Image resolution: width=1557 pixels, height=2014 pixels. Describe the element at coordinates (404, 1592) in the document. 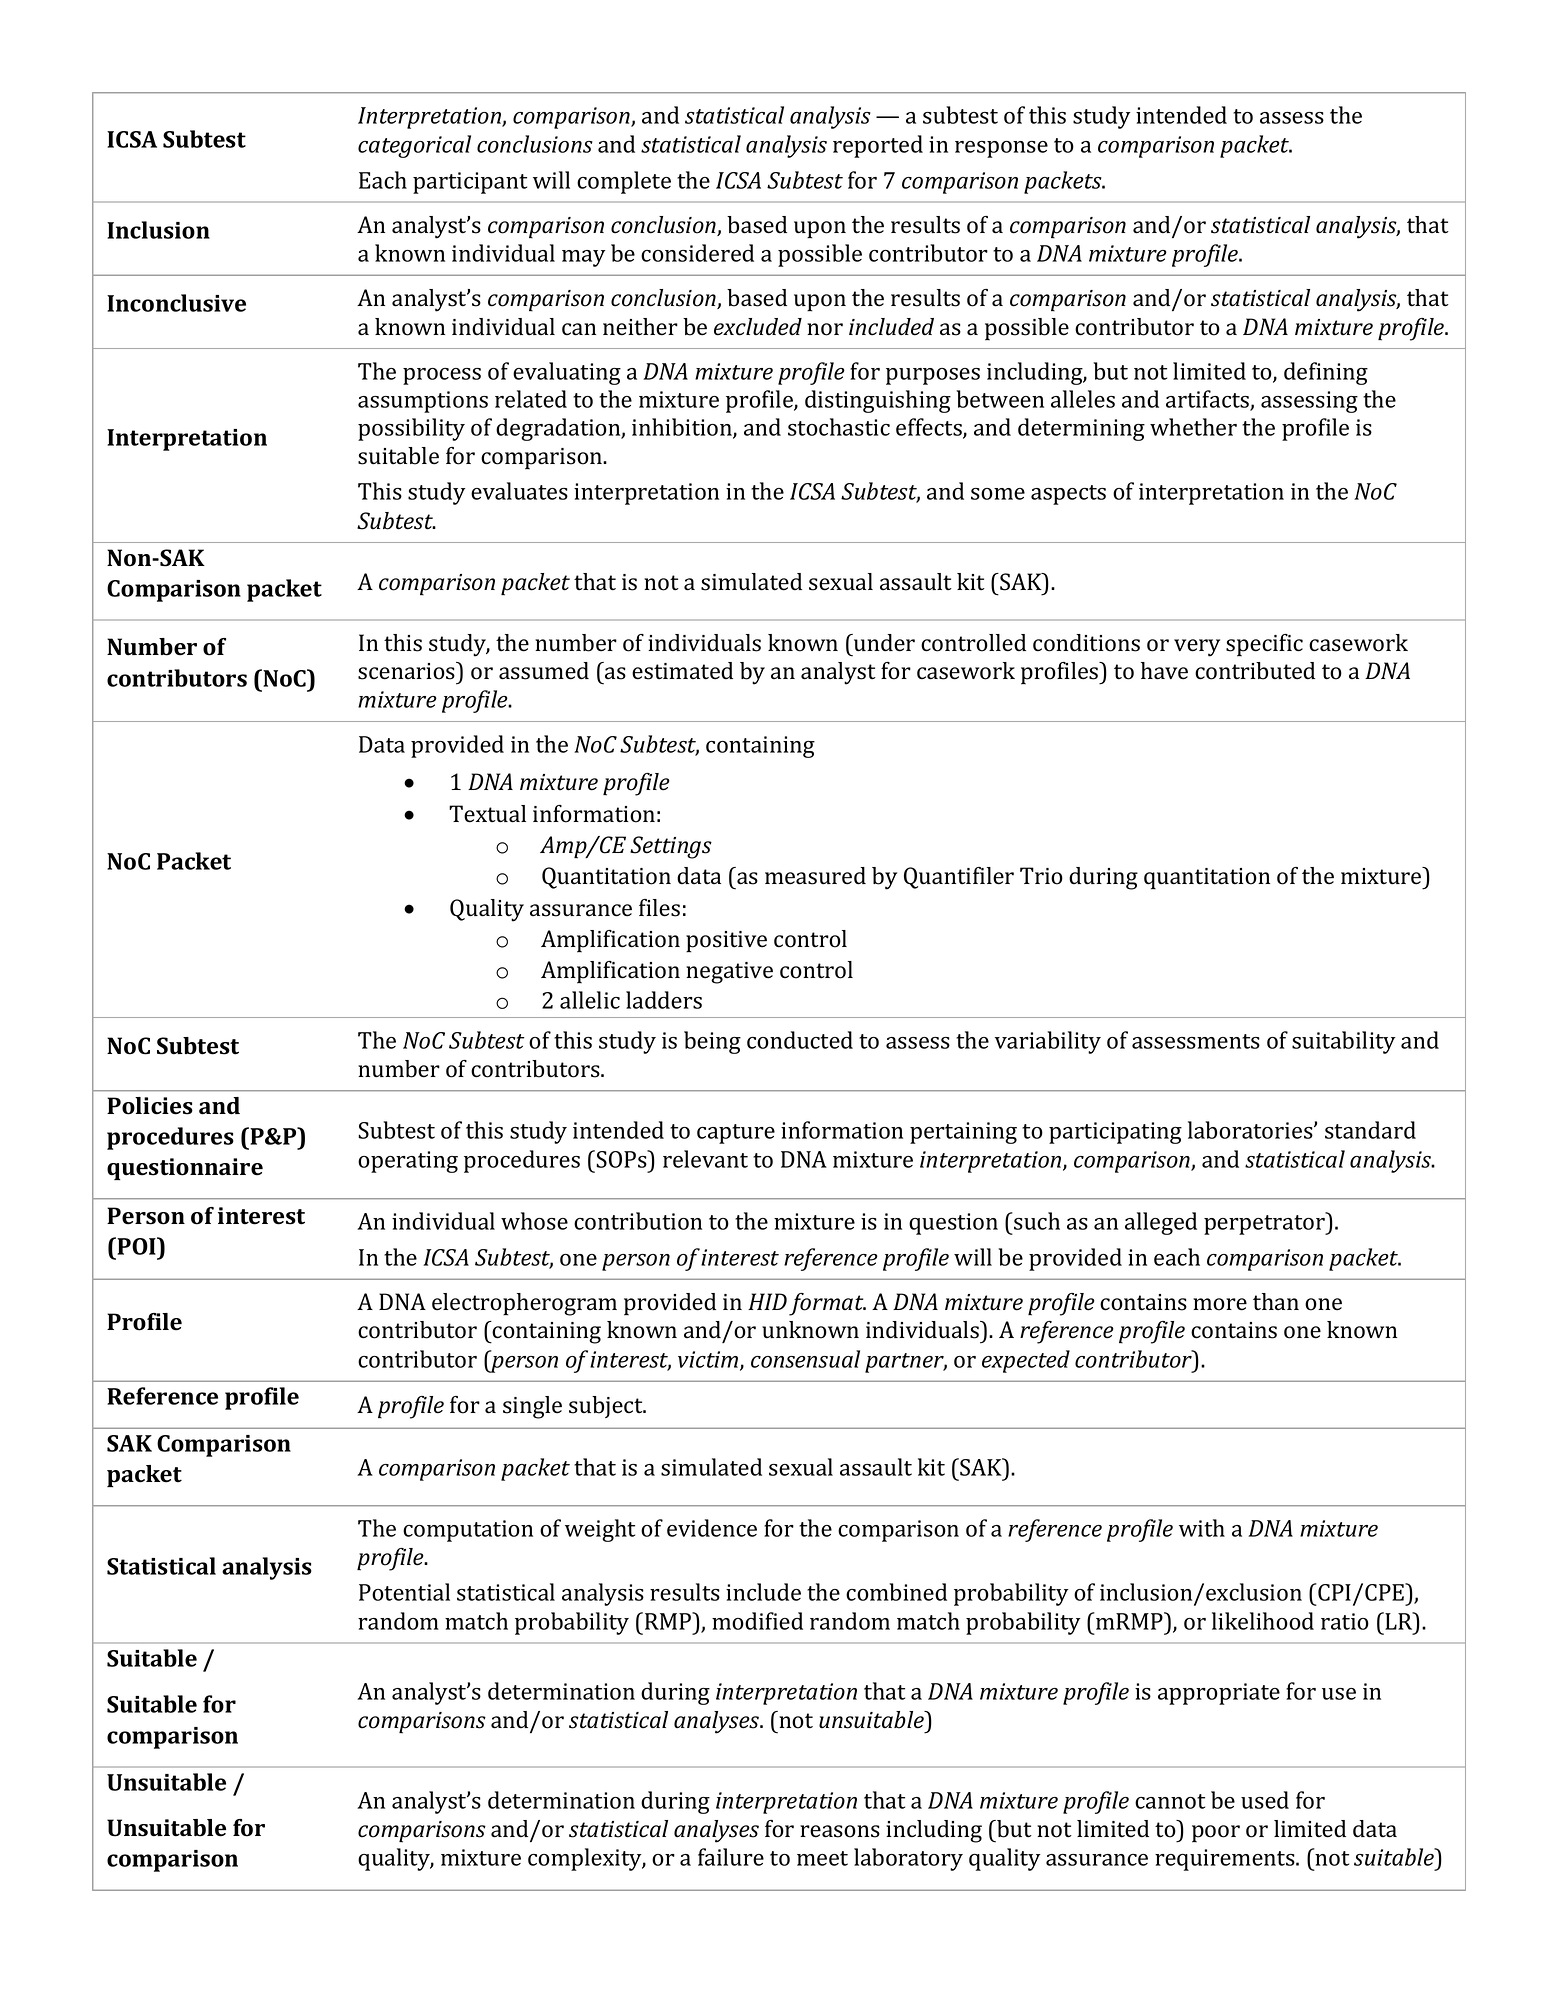

I see `Potential` at that location.
